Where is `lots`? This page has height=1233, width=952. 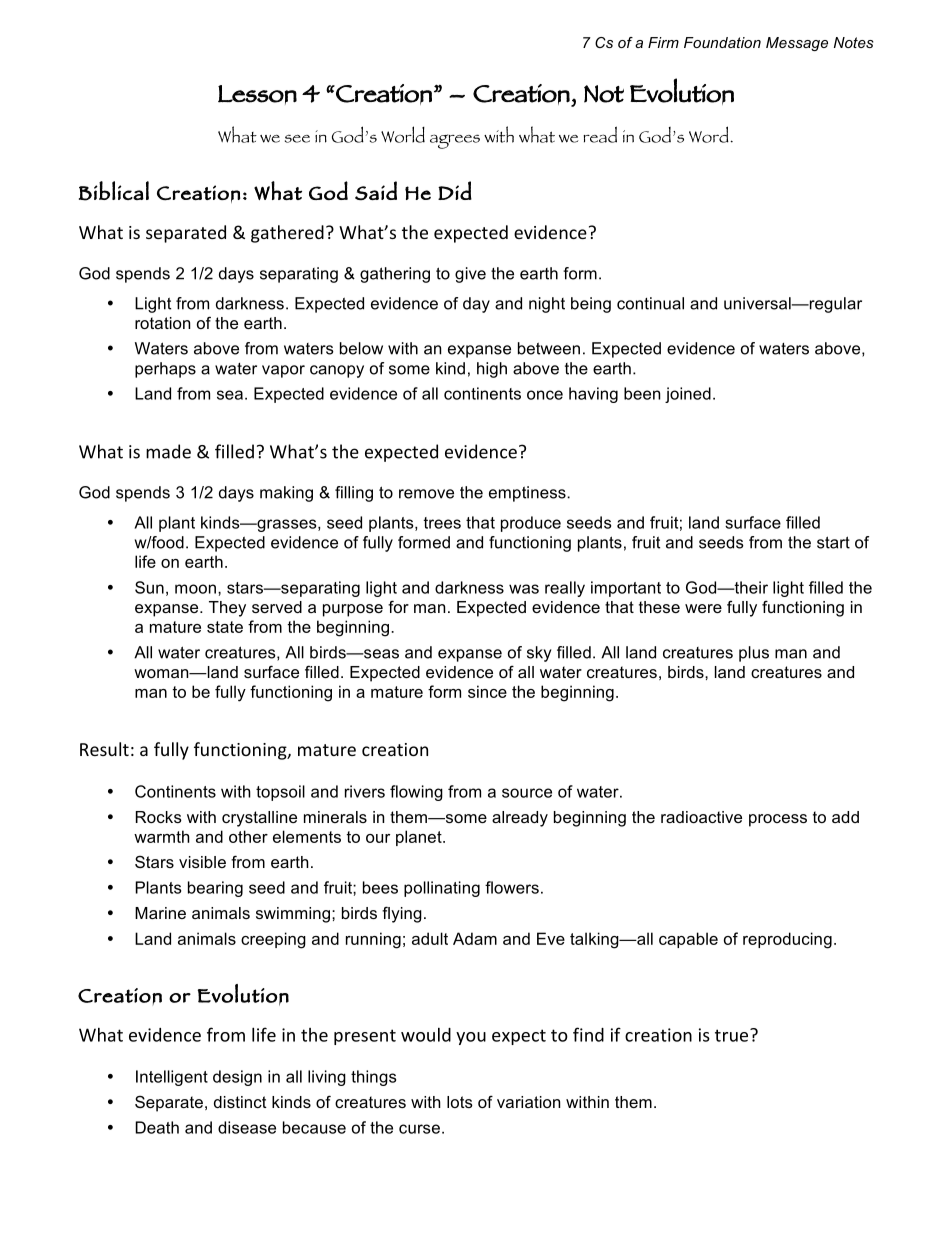 lots is located at coordinates (460, 1102).
